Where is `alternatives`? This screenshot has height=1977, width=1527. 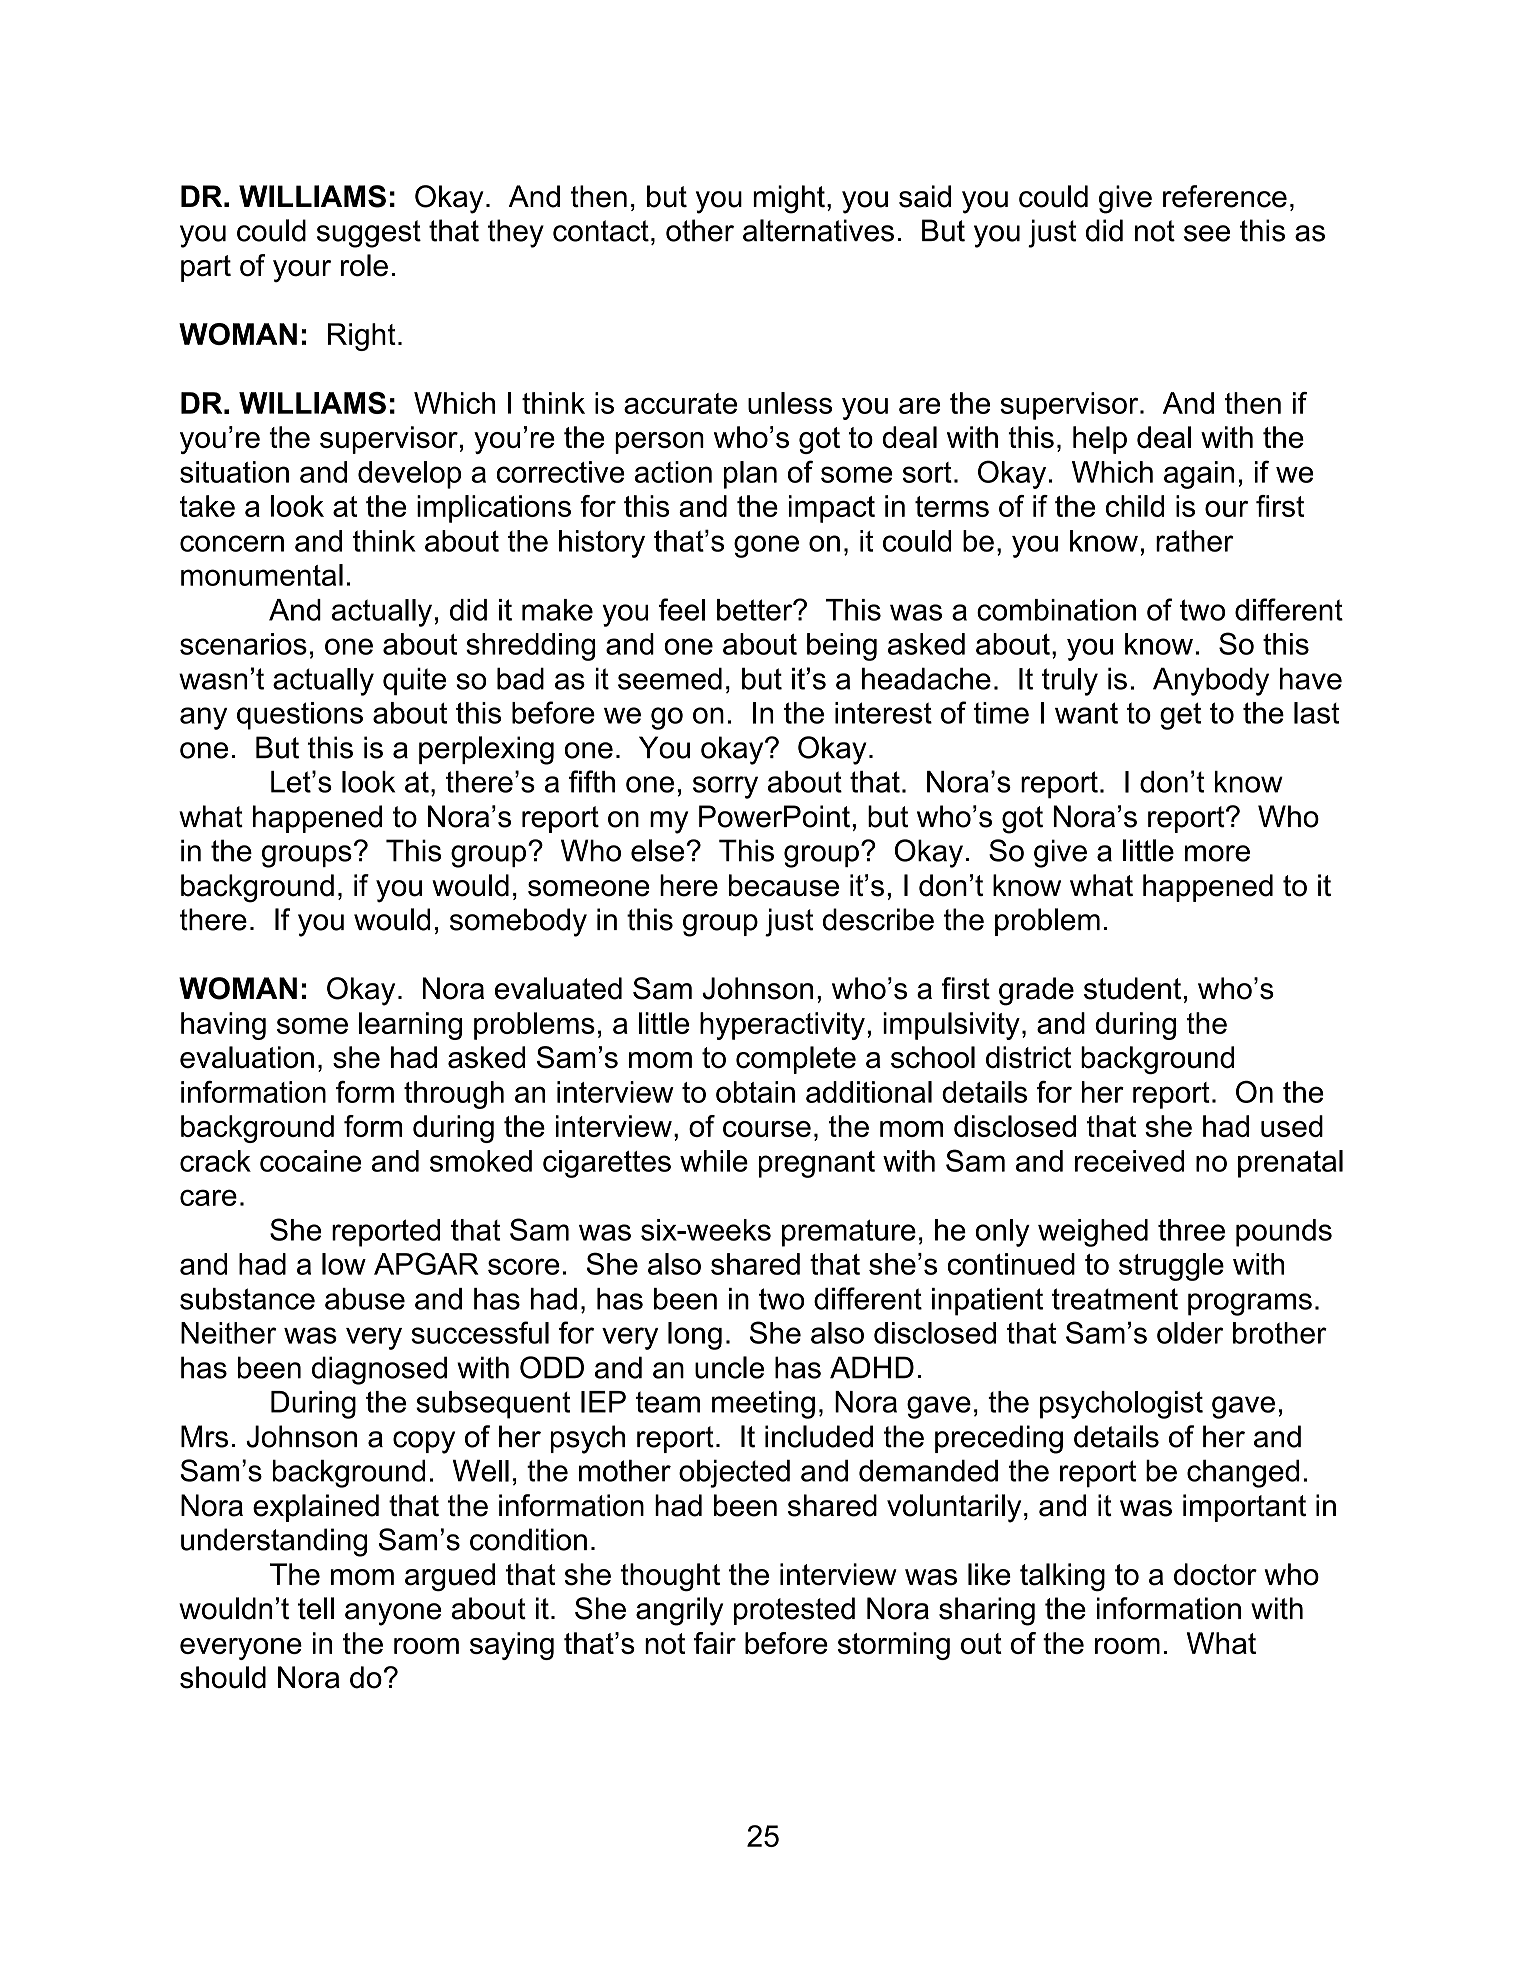 alternatives is located at coordinates (818, 230).
